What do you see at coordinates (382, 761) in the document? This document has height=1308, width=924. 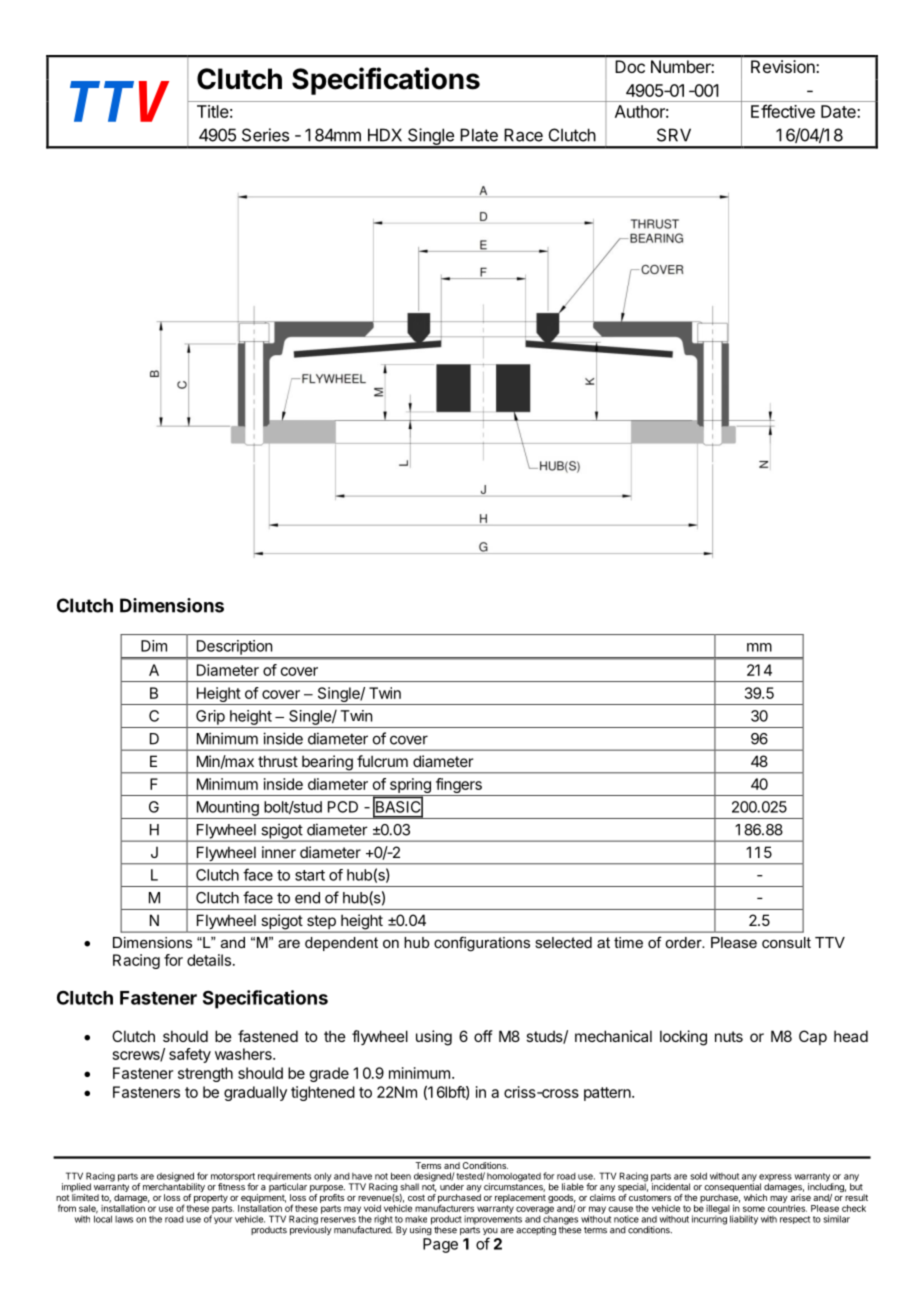 I see `fulcrum` at bounding box center [382, 761].
